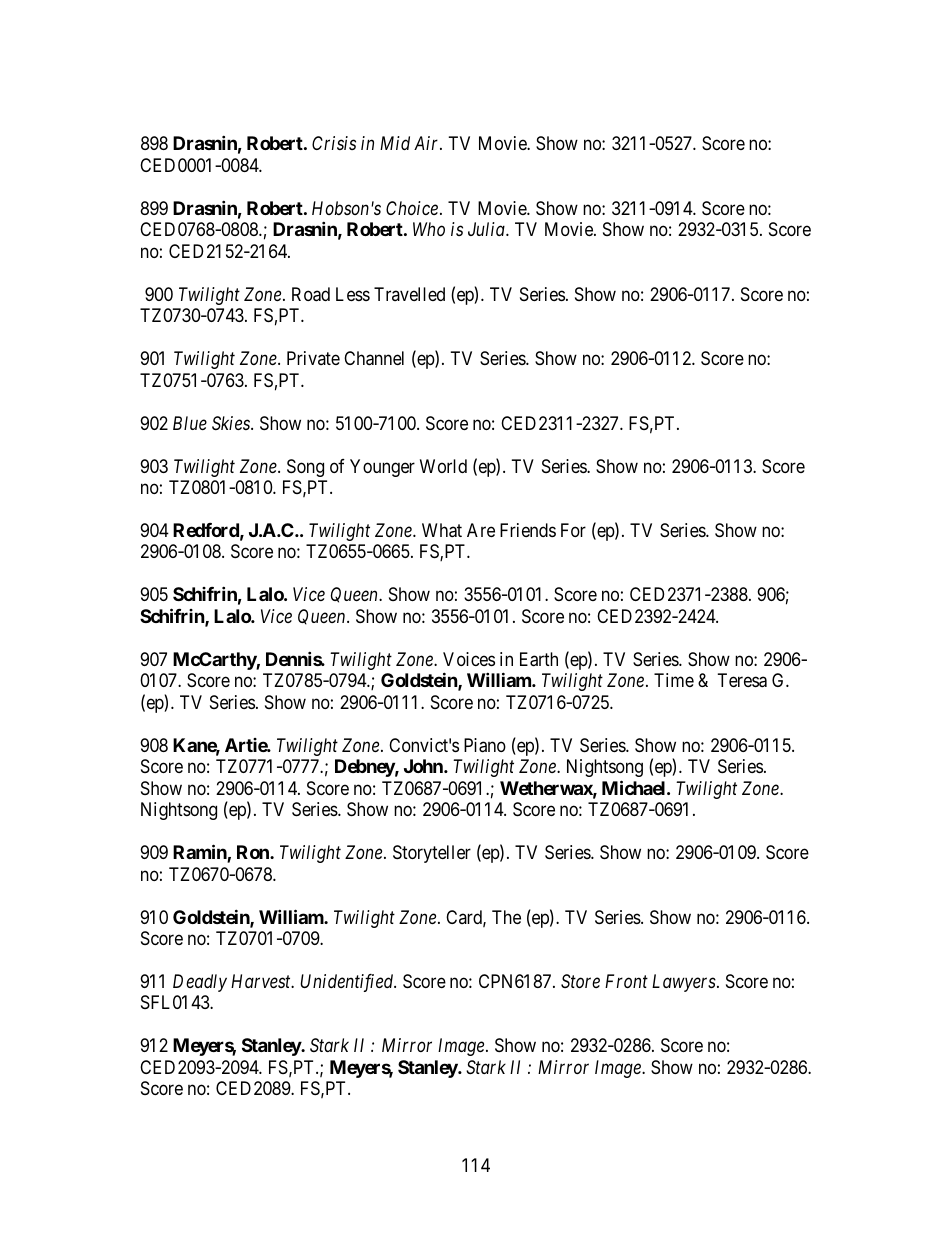  I want to click on Deadly, so click(200, 983).
